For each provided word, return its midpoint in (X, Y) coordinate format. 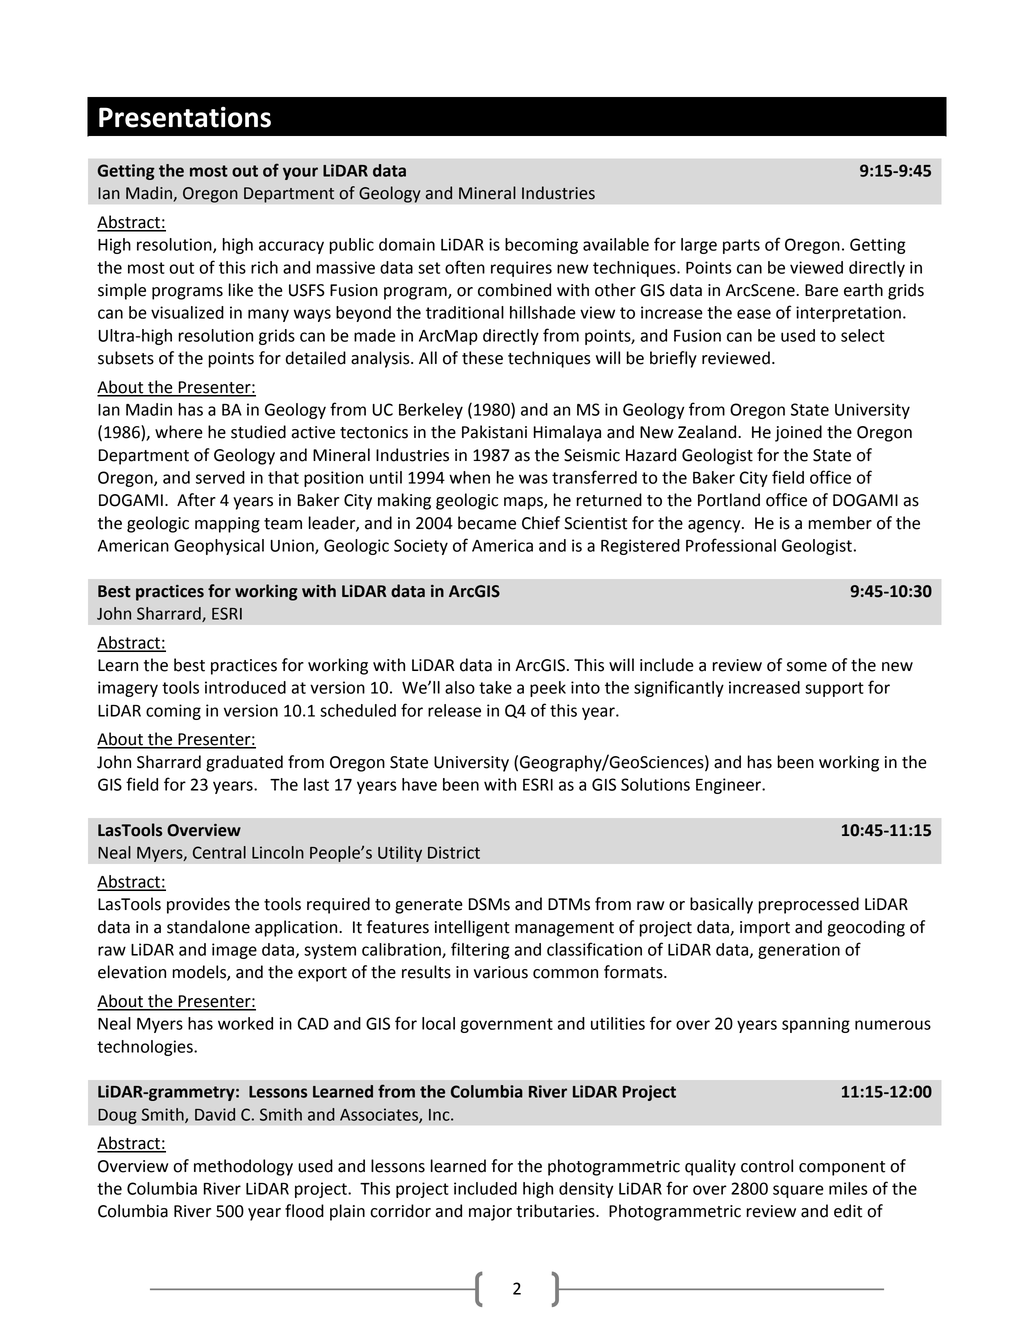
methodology (243, 1167)
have (419, 784)
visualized (187, 312)
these (482, 358)
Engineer (729, 786)
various (501, 972)
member (840, 523)
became (487, 523)
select (863, 335)
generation (799, 951)
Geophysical (219, 547)
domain (407, 244)
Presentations (185, 117)
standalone (208, 927)
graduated (244, 763)
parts (741, 246)
